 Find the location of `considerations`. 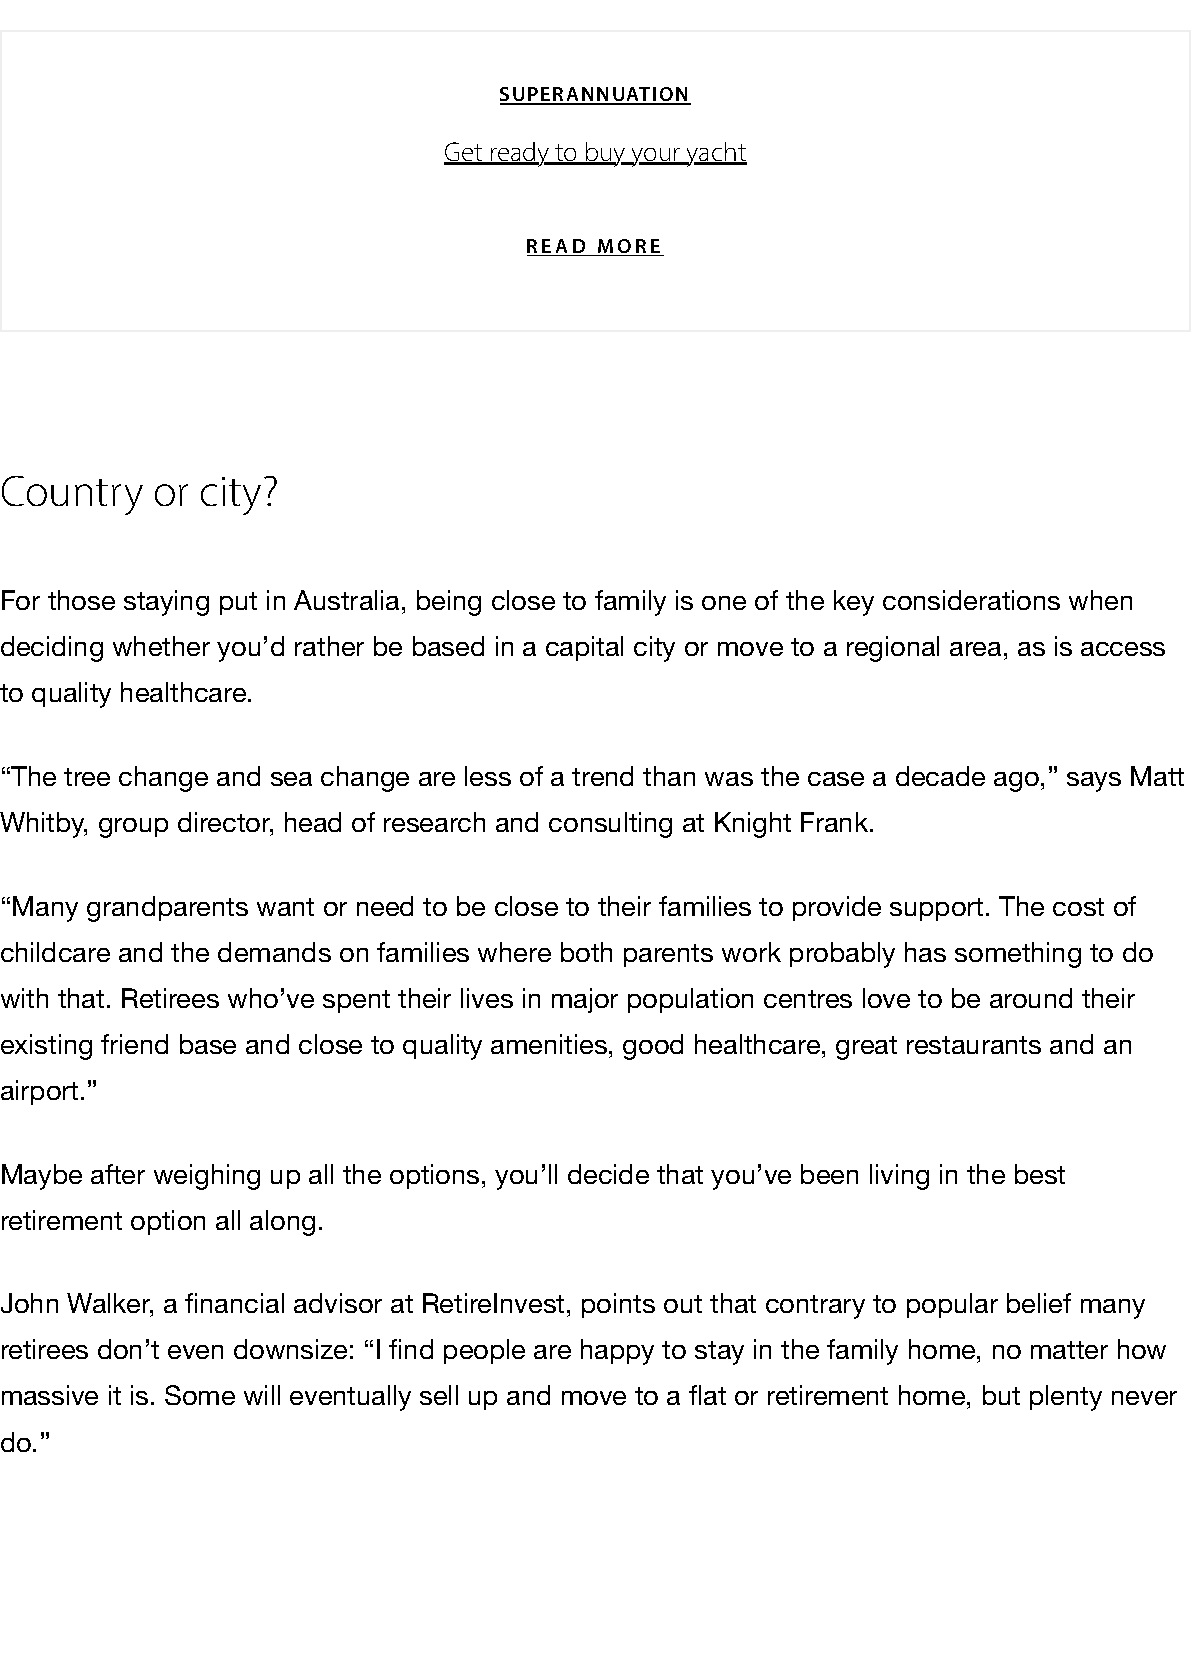

considerations is located at coordinates (971, 600).
